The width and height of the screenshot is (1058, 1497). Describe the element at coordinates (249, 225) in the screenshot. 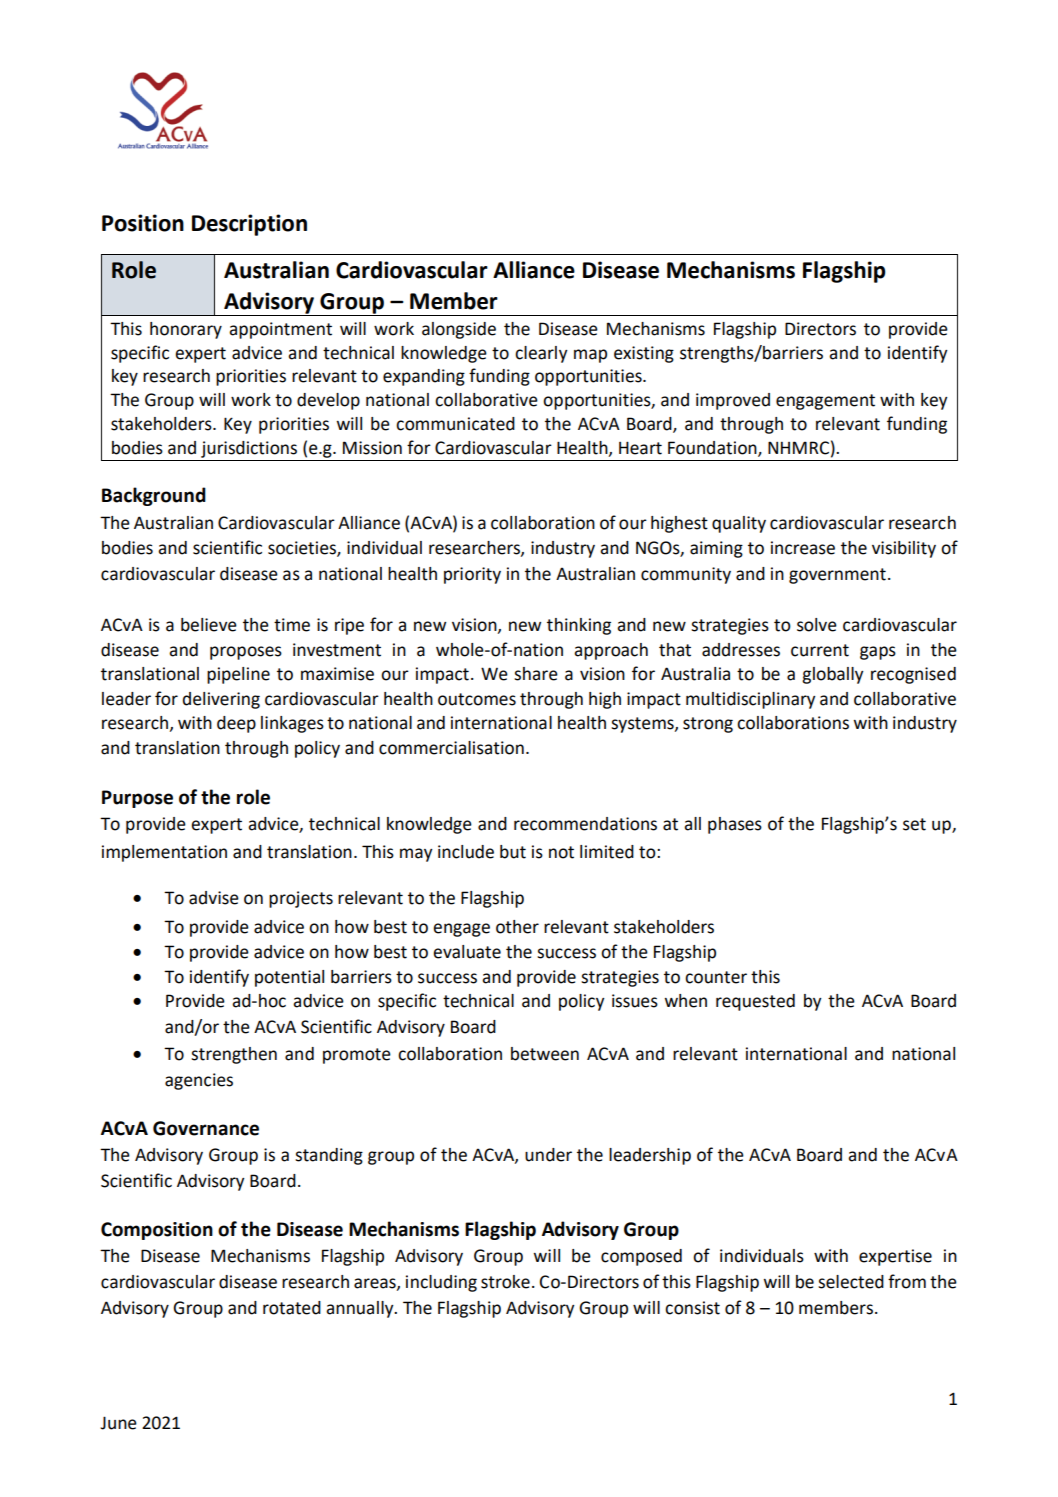

I see `Description` at that location.
